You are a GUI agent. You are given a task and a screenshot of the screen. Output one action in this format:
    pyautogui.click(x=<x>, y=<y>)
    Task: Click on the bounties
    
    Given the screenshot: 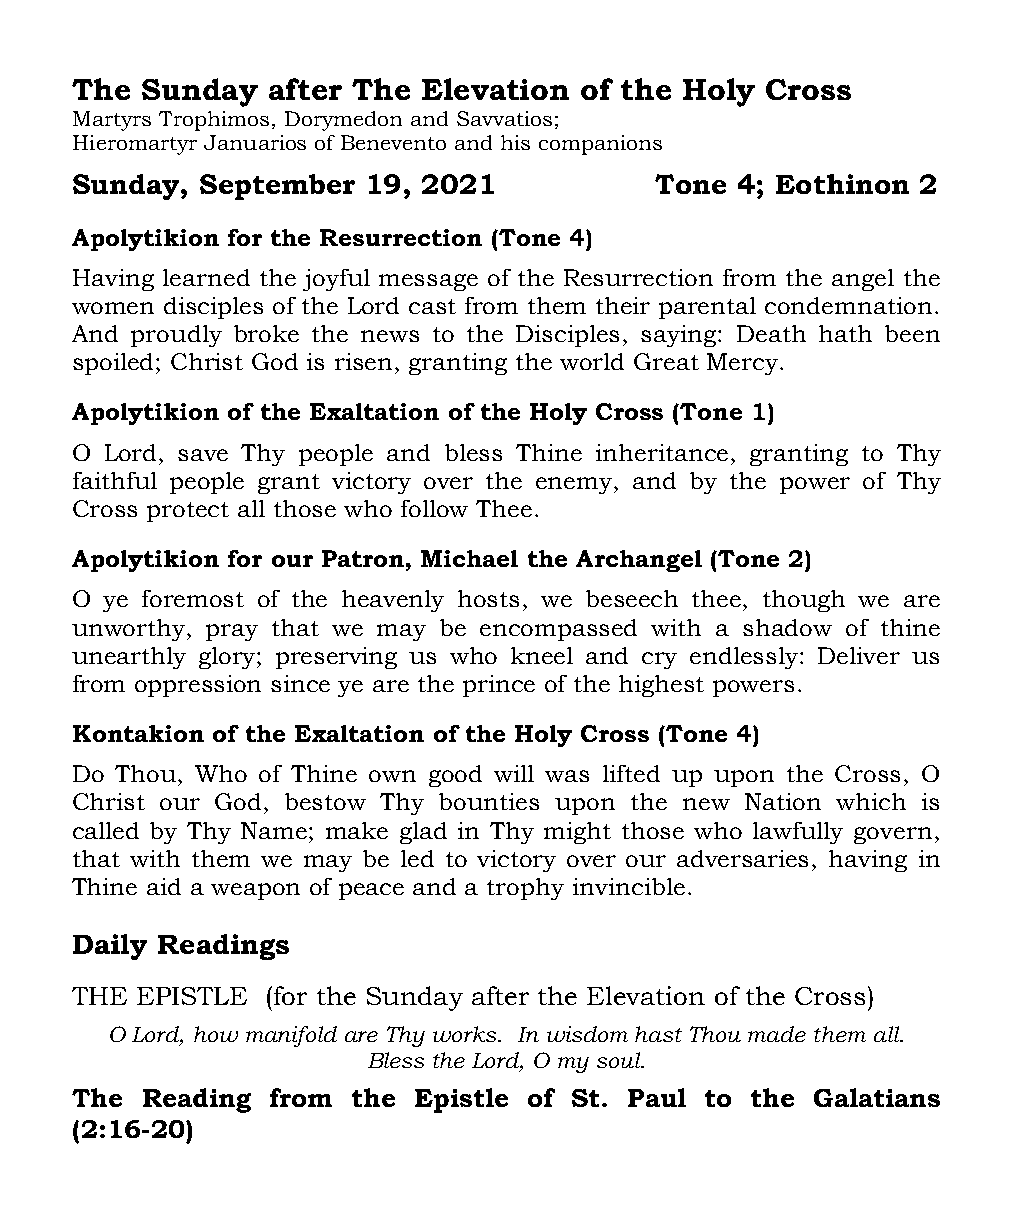 What is the action you would take?
    pyautogui.click(x=489, y=801)
